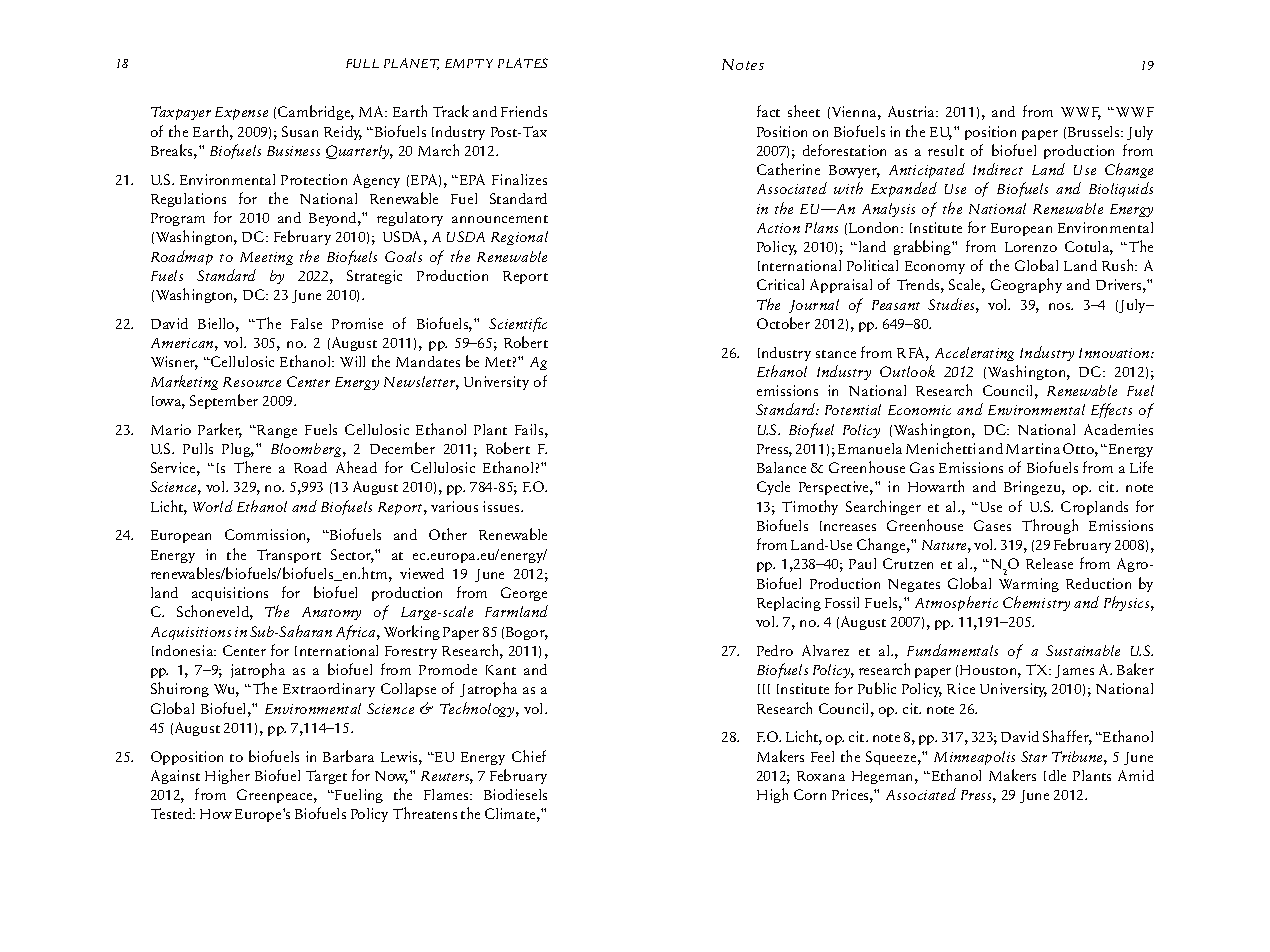  I want to click on George, so click(524, 594).
